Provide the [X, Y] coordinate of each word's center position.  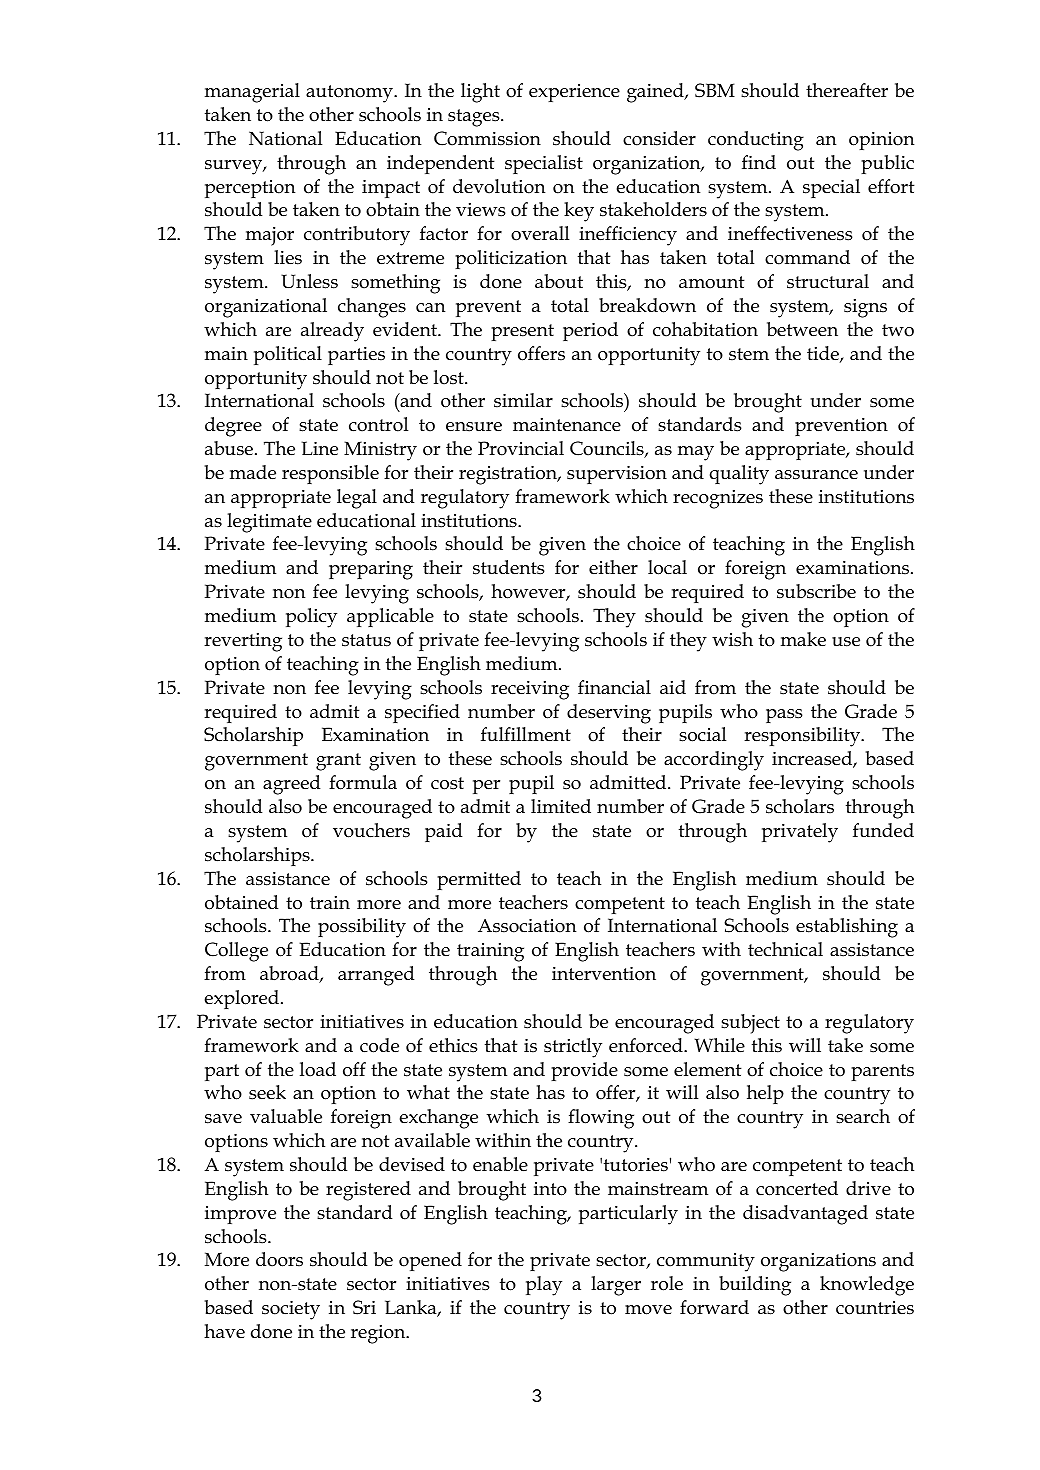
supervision [617, 475]
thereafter [847, 90]
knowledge [867, 1286]
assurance [816, 475]
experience [574, 93]
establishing [847, 928]
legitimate [269, 523]
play [544, 1286]
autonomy [350, 94]
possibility [362, 928]
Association [527, 926]
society [291, 1310]
